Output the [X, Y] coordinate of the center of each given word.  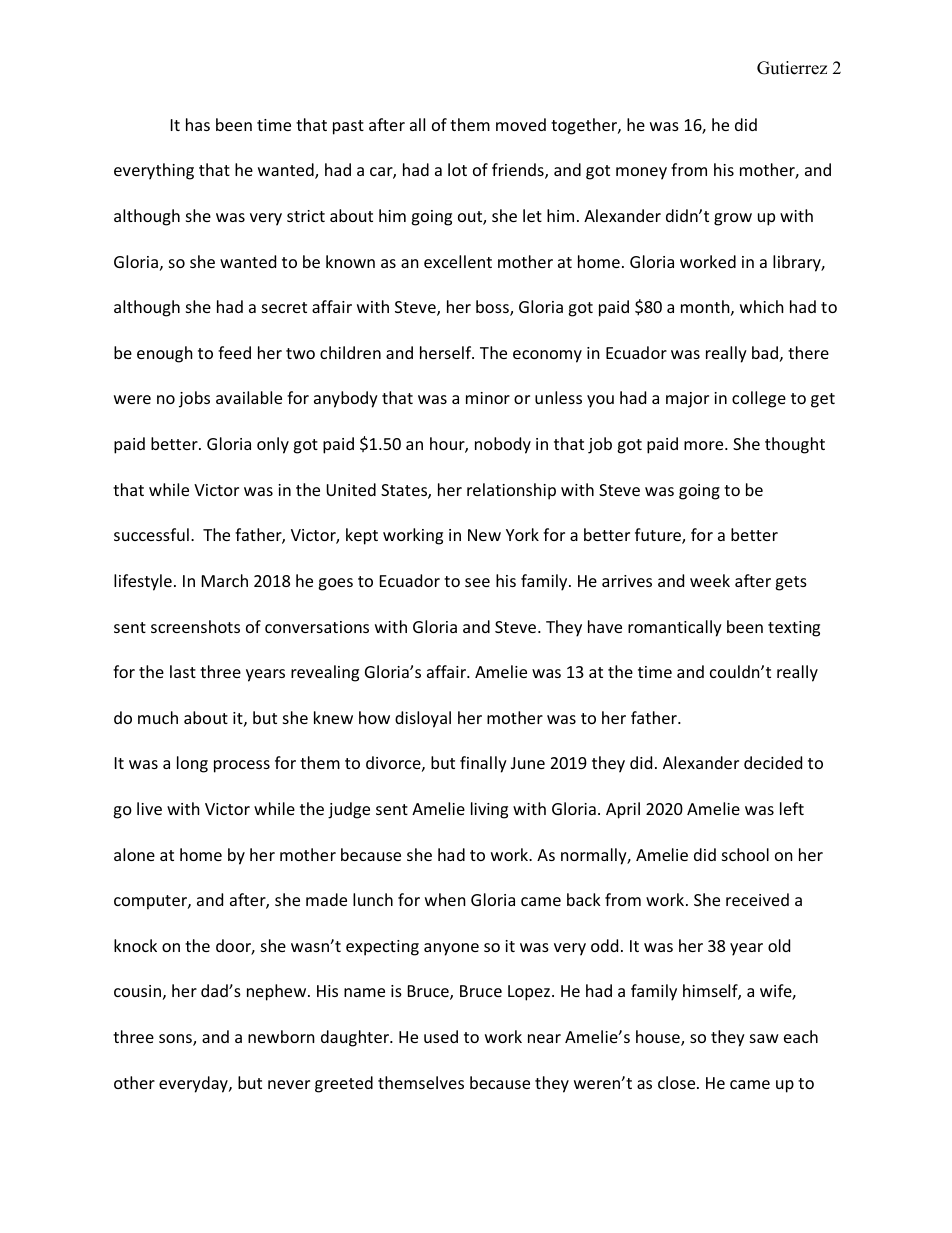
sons [176, 1040]
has [198, 124]
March [225, 580]
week [710, 580]
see [477, 582]
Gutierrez [792, 68]
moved [521, 124]
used [441, 1036]
